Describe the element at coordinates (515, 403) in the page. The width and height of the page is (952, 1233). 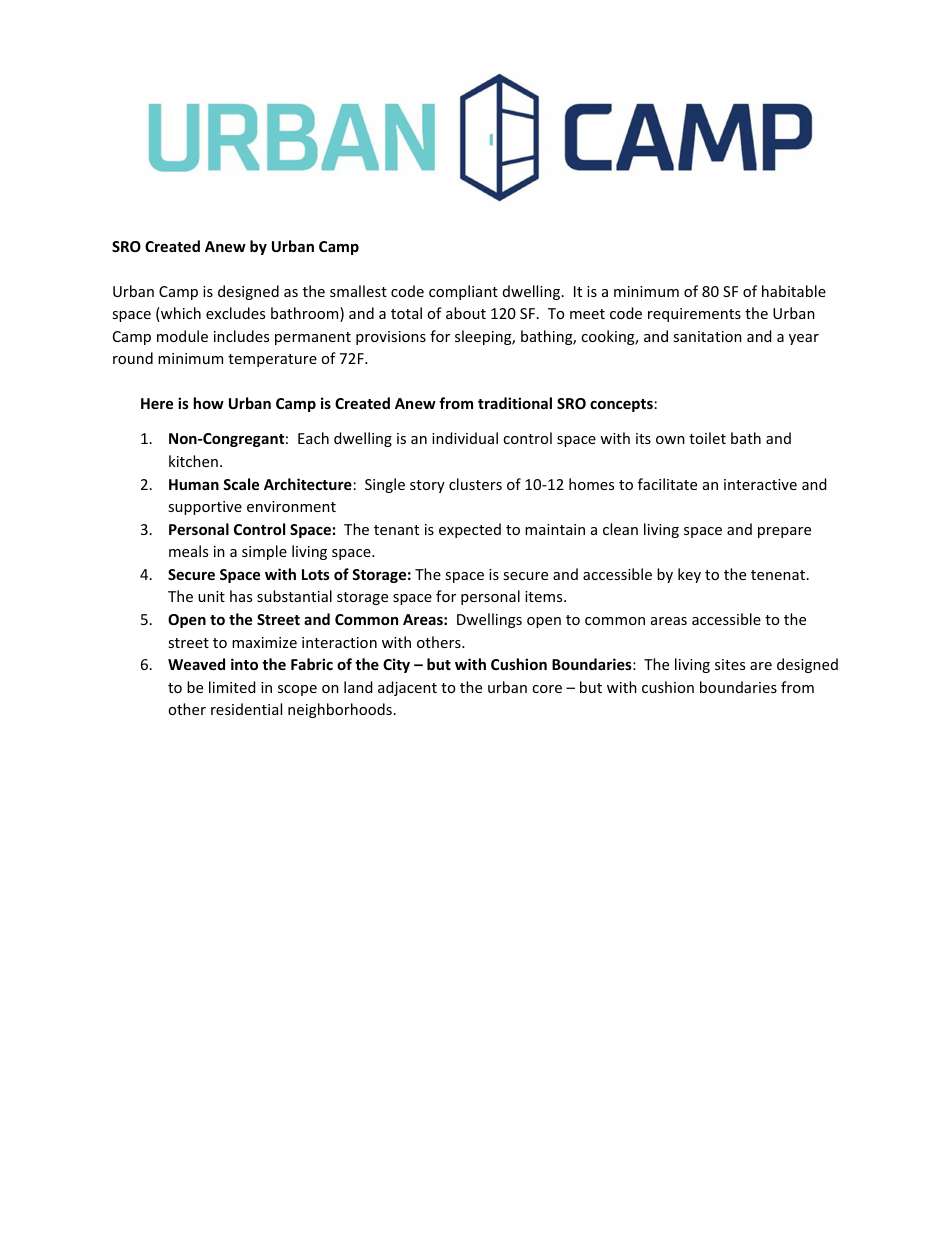
I see `traditional` at that location.
